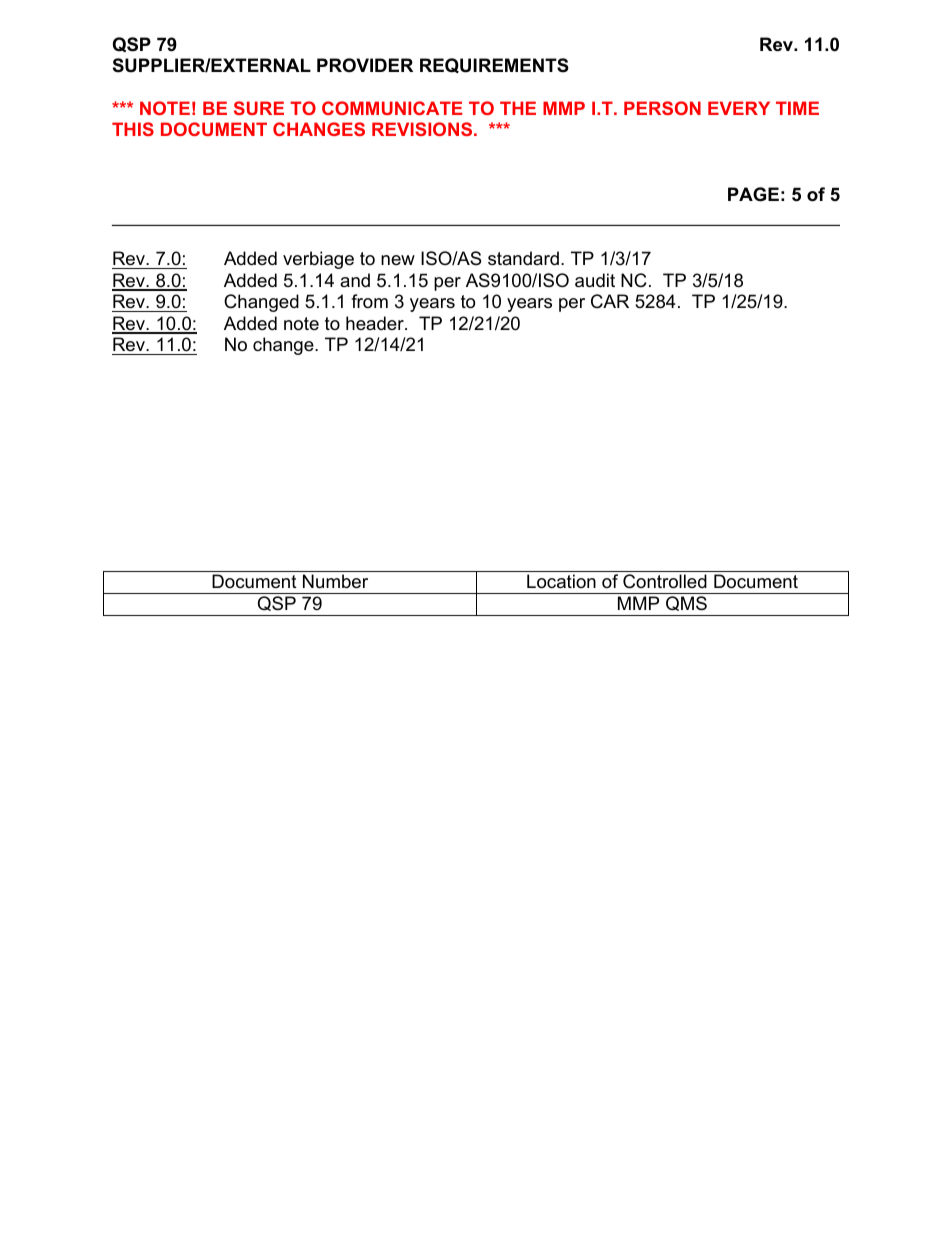 This page has height=1233, width=952. What do you see at coordinates (494, 65) in the page?
I see `REQUIREMENTS` at bounding box center [494, 65].
